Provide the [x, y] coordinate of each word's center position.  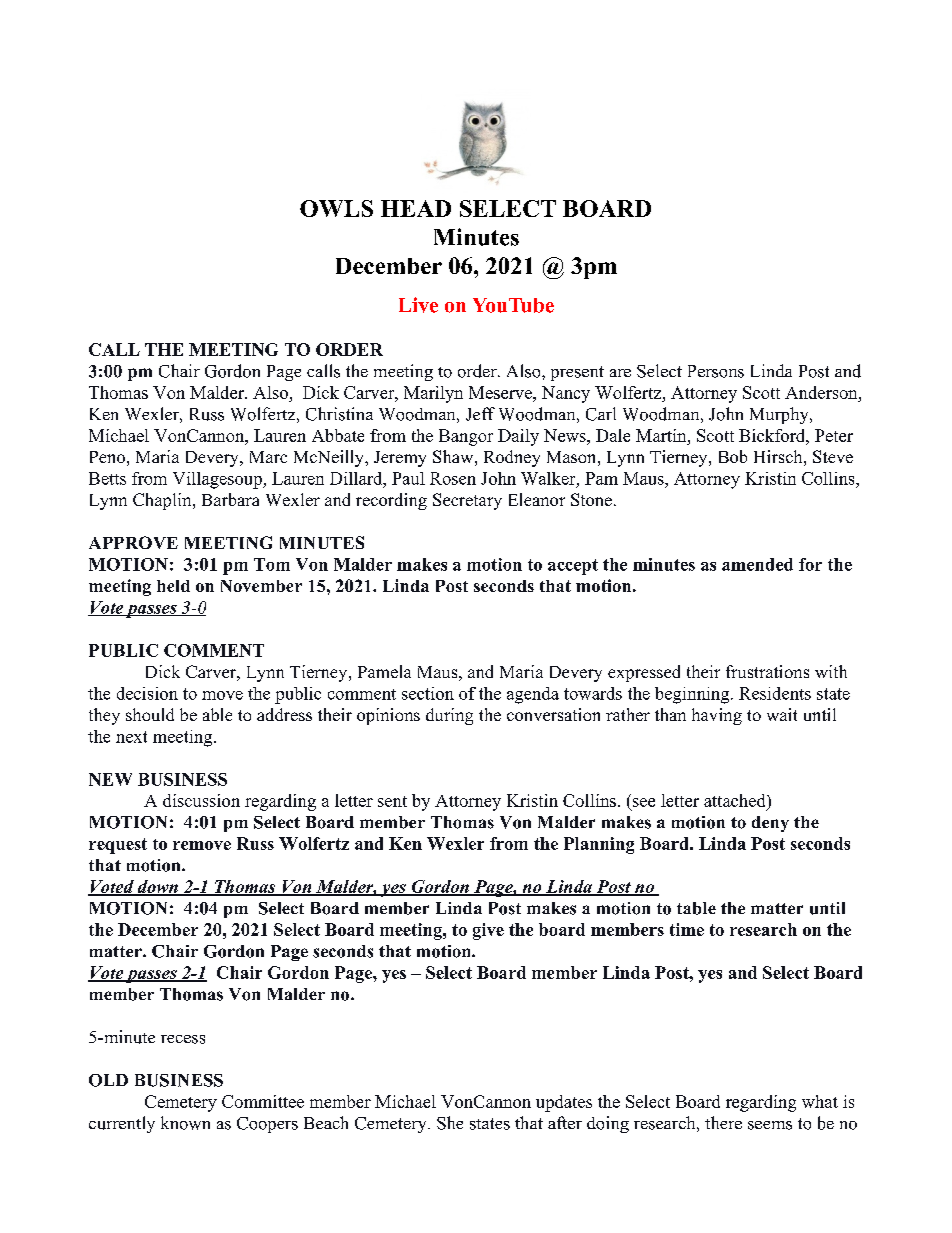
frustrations [767, 671]
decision [147, 693]
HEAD [416, 208]
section [428, 693]
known [185, 1123]
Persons [716, 371]
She [450, 1123]
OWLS [336, 208]
